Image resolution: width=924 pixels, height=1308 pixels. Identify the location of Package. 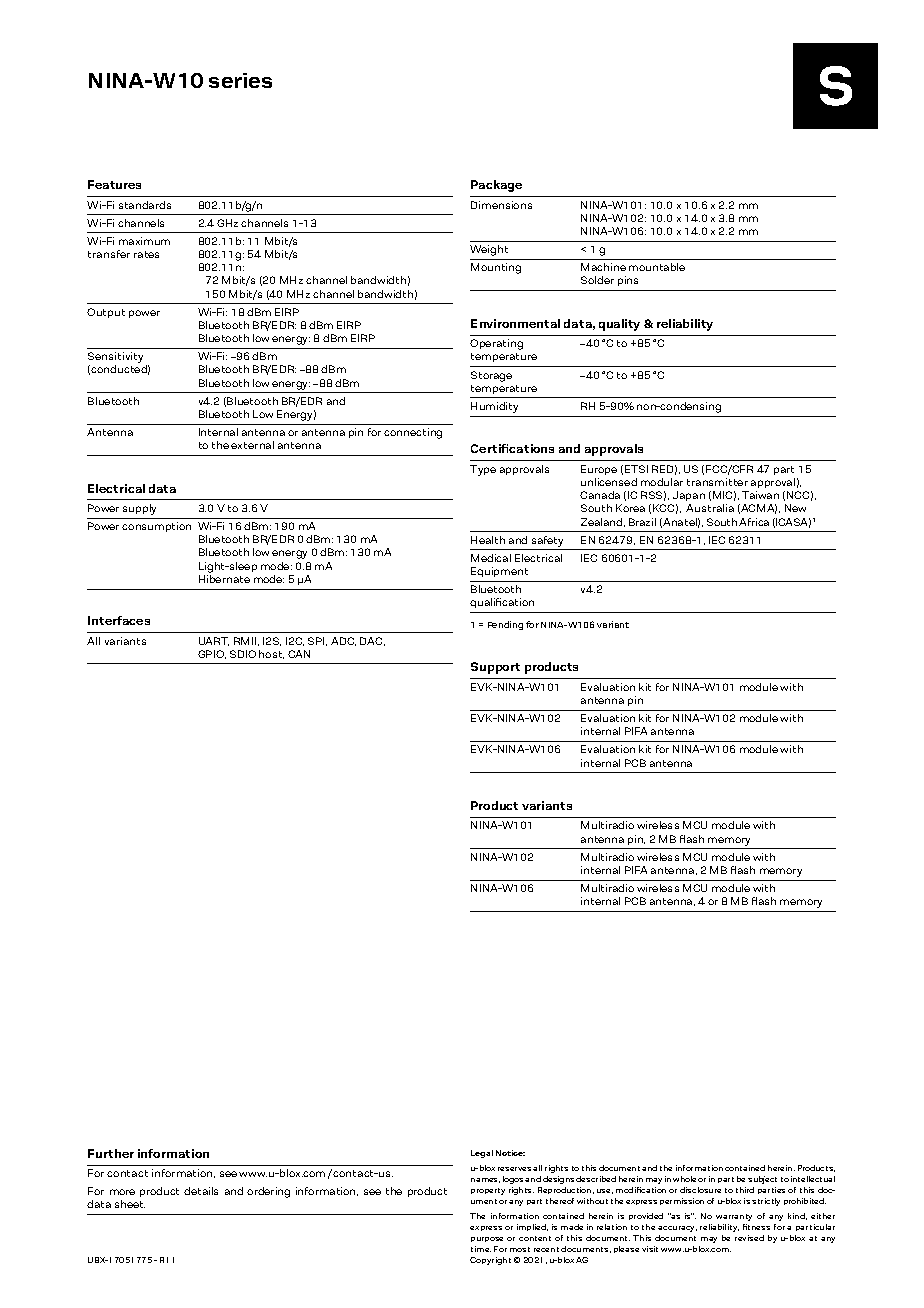
(496, 186).
